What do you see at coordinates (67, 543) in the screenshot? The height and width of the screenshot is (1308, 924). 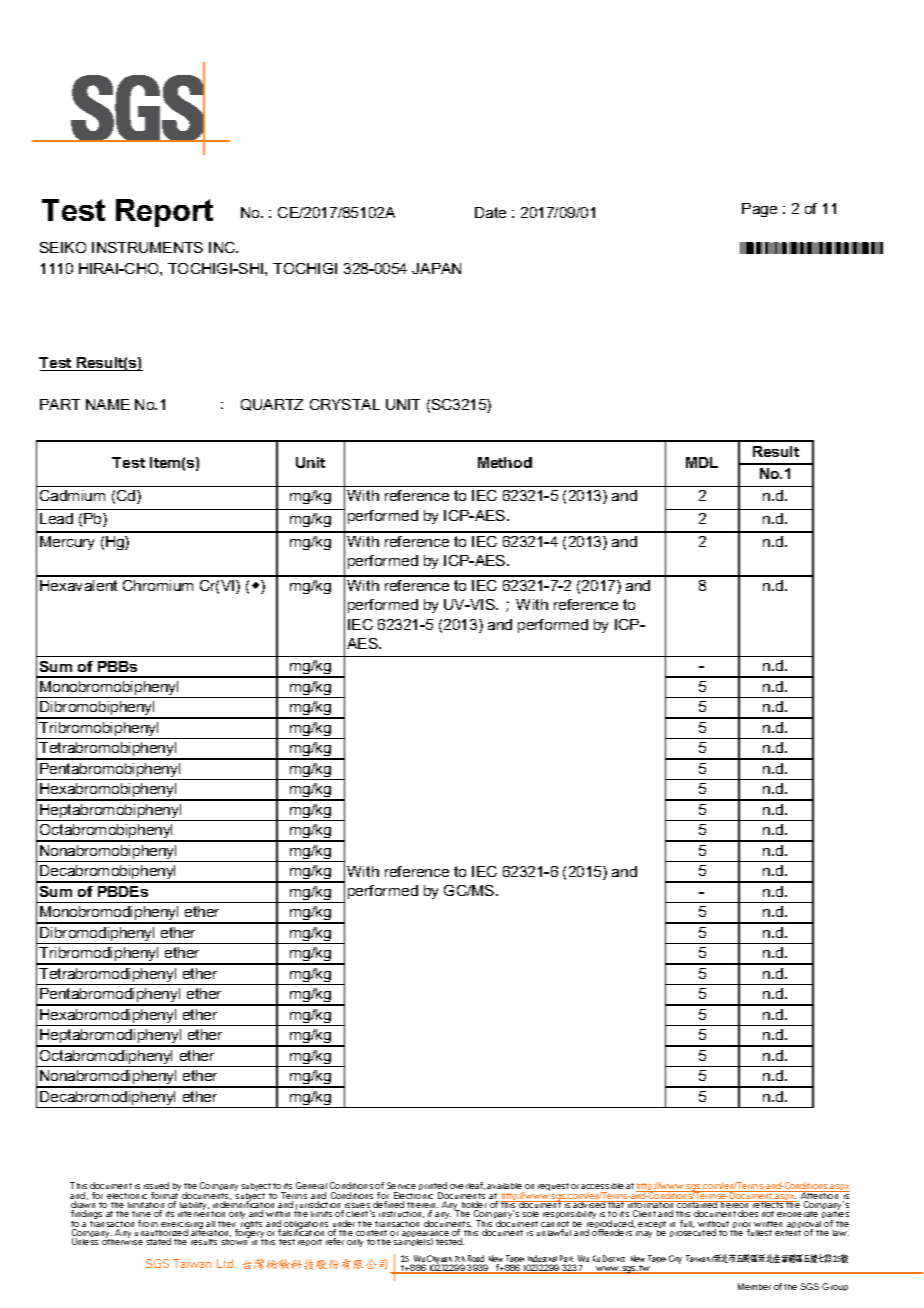 I see `Mercury` at bounding box center [67, 543].
